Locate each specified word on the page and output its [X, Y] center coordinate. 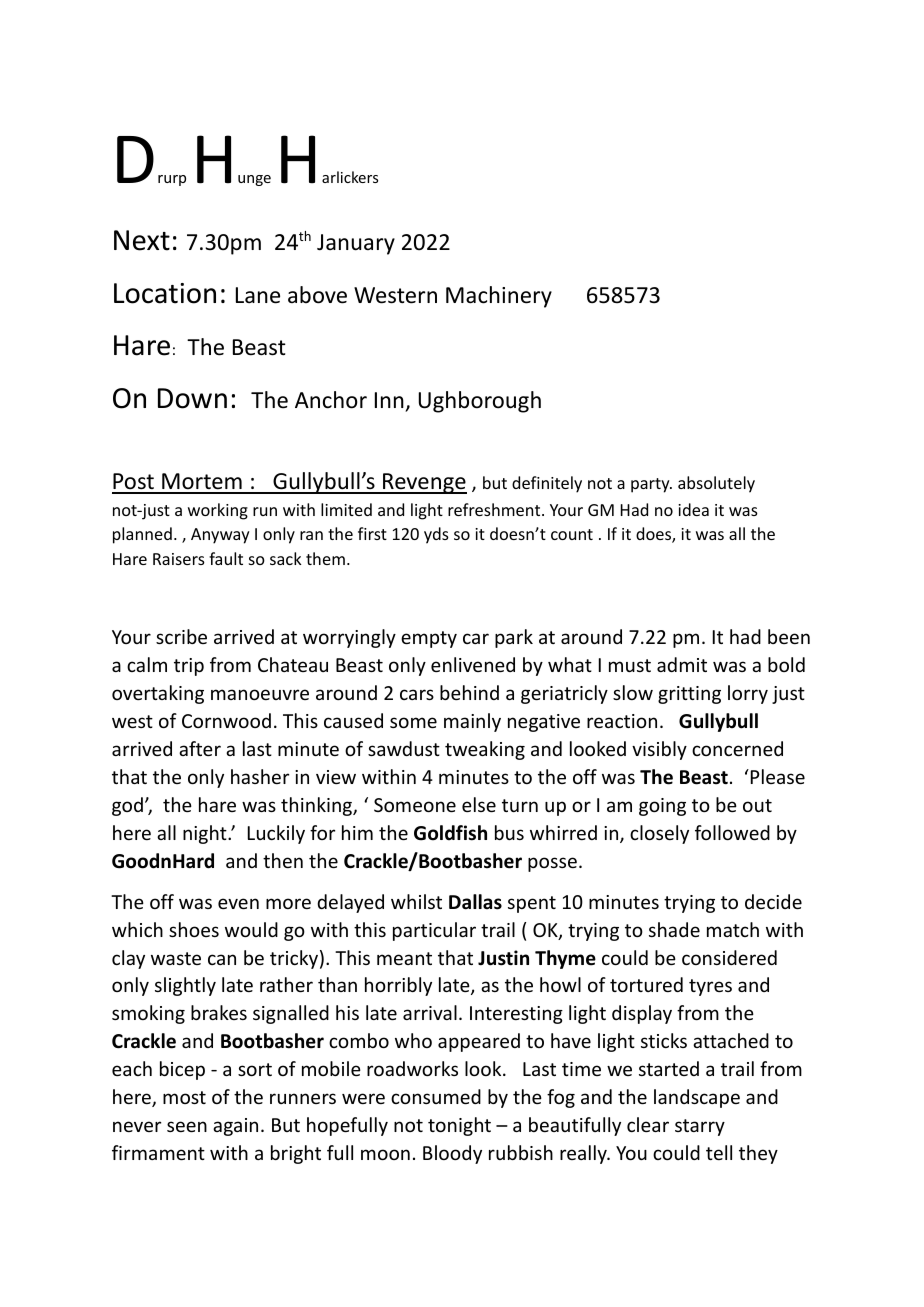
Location [165, 293]
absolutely [716, 484]
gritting [689, 695]
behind [469, 692]
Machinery [499, 297]
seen [187, 1126]
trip [189, 667]
